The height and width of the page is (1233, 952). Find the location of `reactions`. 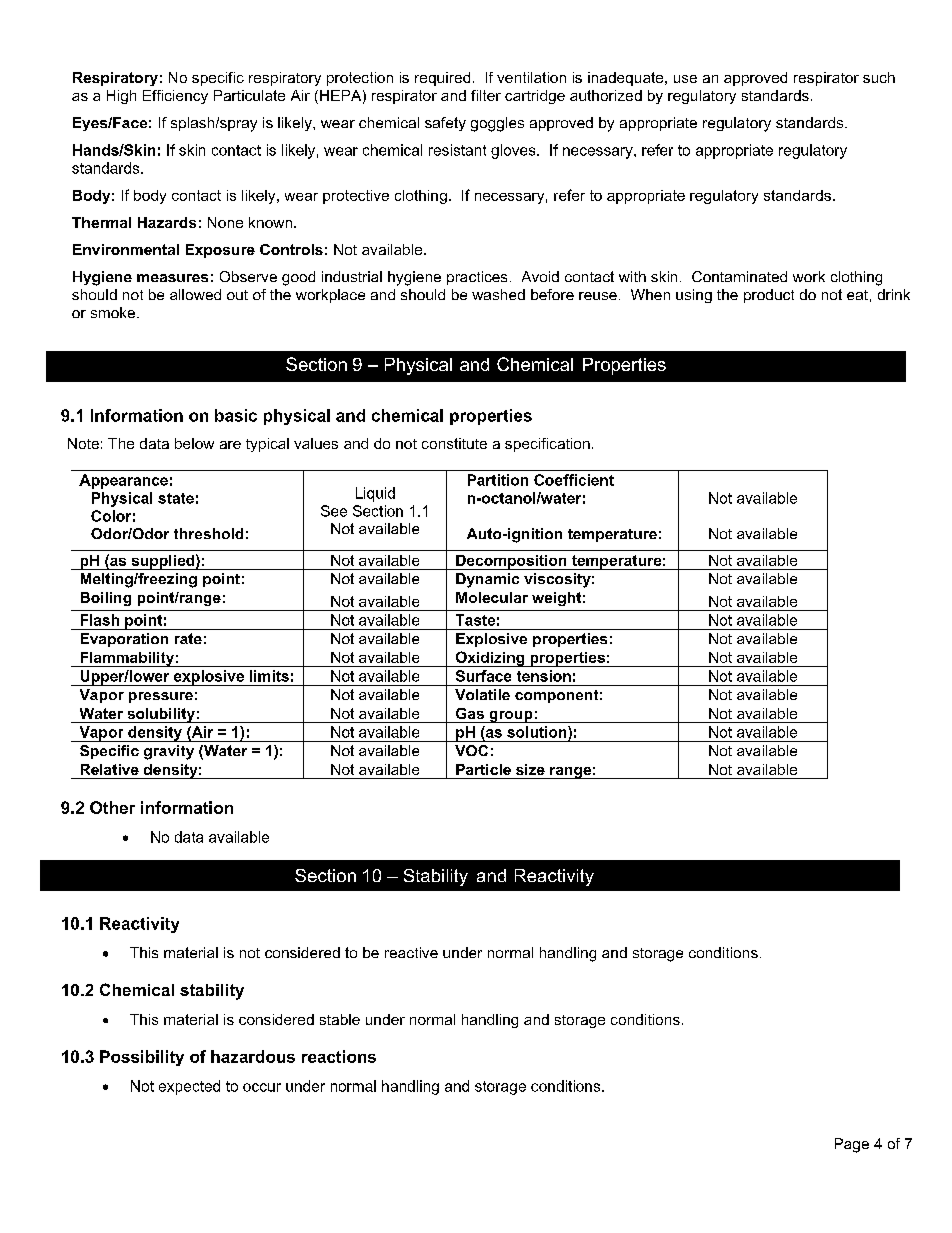

reactions is located at coordinates (339, 1056).
